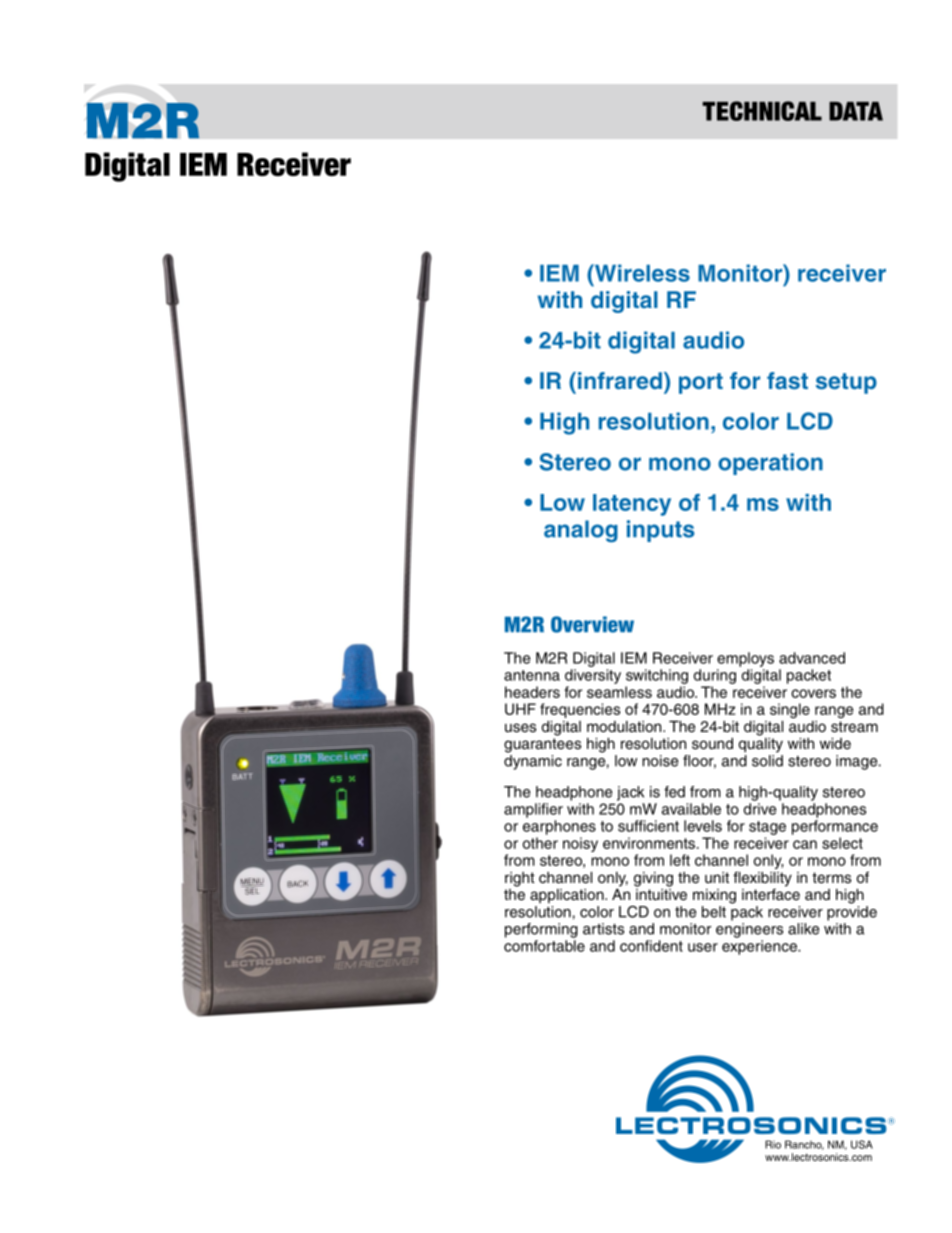 The width and height of the page is (952, 1233). Describe the element at coordinates (559, 827) in the page. I see `earphones` at that location.
